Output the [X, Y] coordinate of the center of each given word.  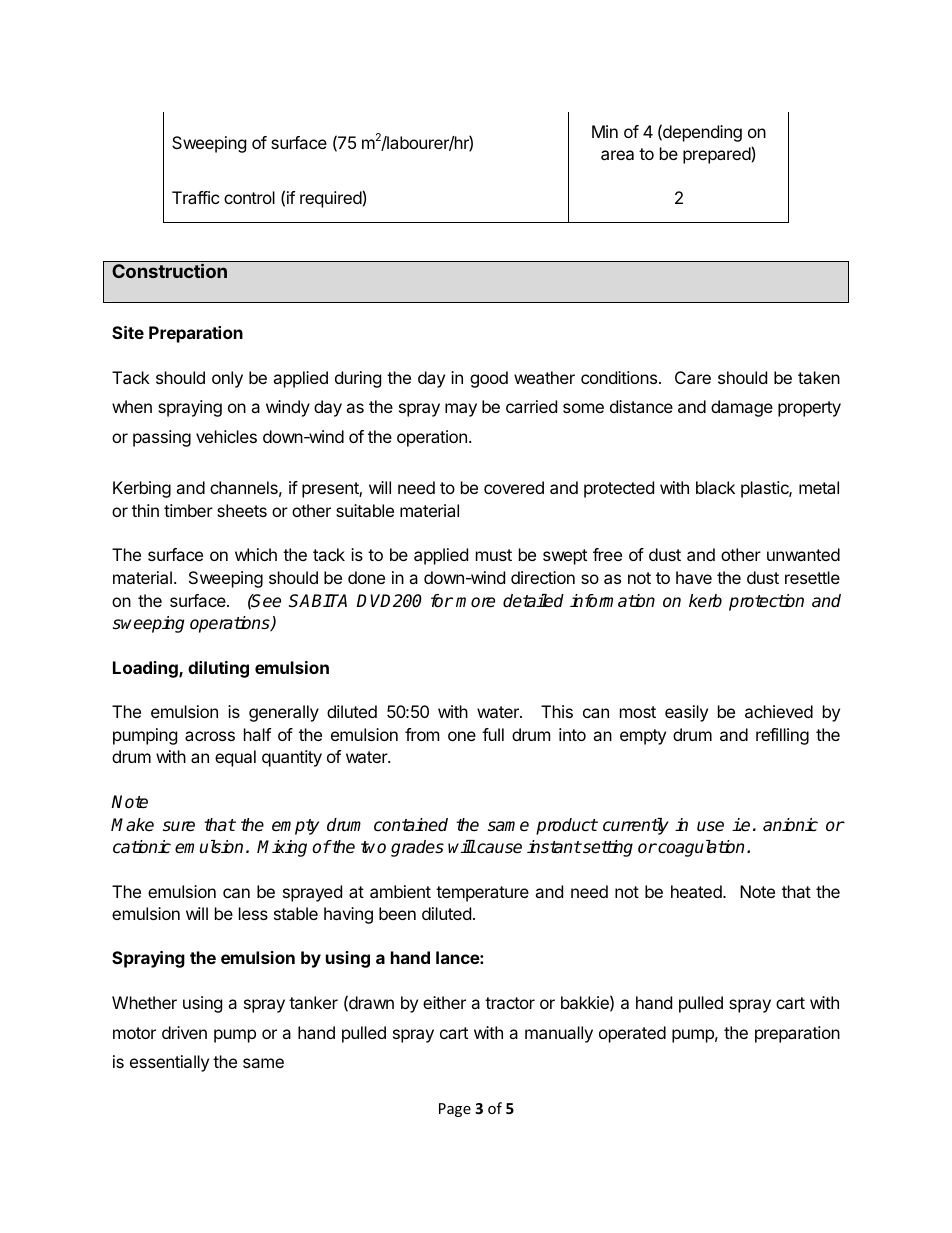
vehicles [226, 436]
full [493, 734]
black [715, 487]
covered [514, 487]
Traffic [195, 197]
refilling [782, 736]
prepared [717, 155]
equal [235, 758]
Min [605, 131]
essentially [169, 1063]
